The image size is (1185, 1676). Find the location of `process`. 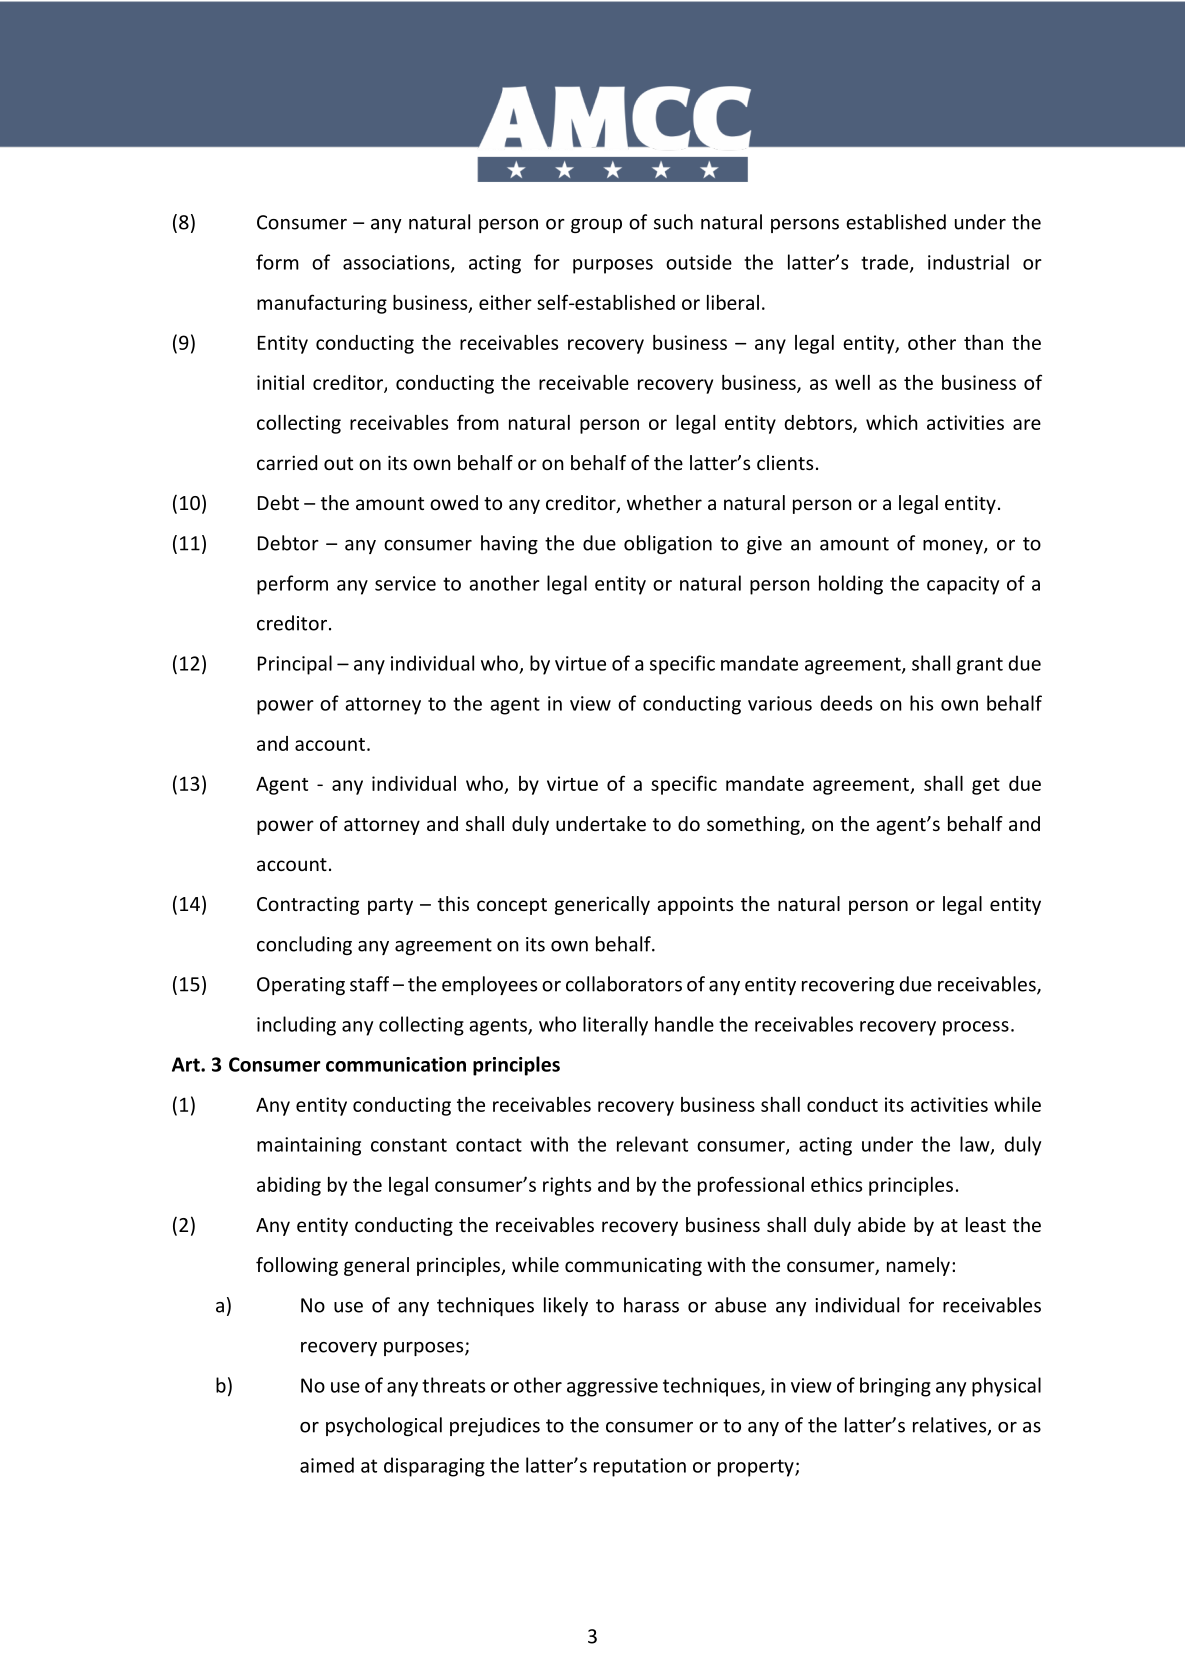

process is located at coordinates (976, 1028).
